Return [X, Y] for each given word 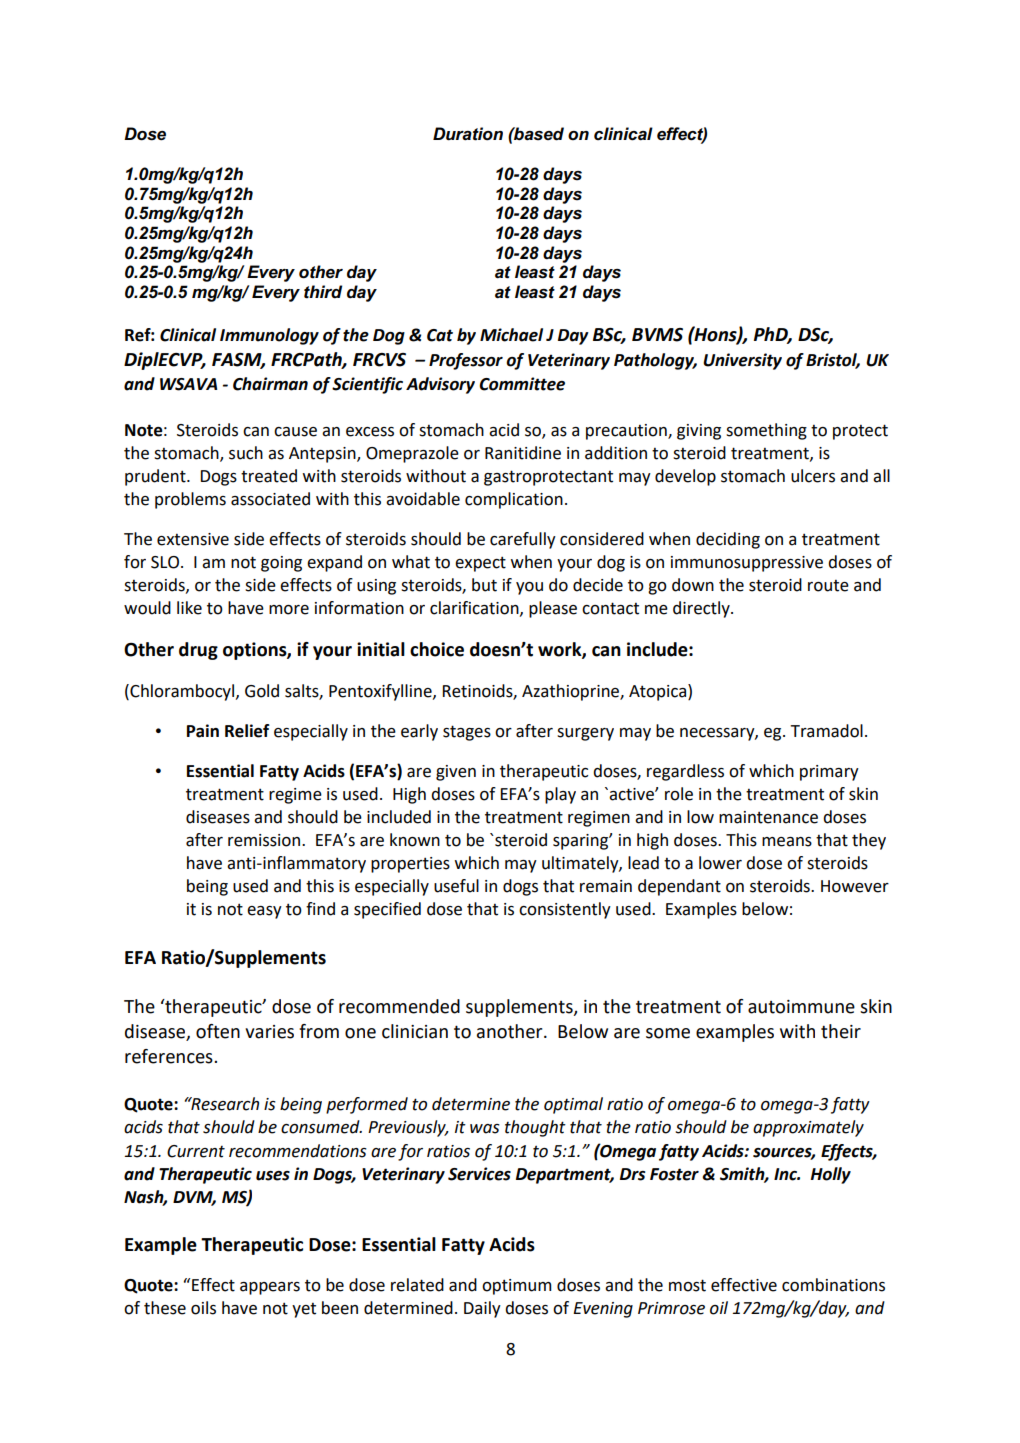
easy [264, 912]
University [742, 361]
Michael [511, 335]
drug [198, 651]
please [553, 609]
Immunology [269, 336]
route [828, 586]
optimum [517, 1287]
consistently [565, 910]
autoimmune [801, 1007]
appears [270, 1288]
